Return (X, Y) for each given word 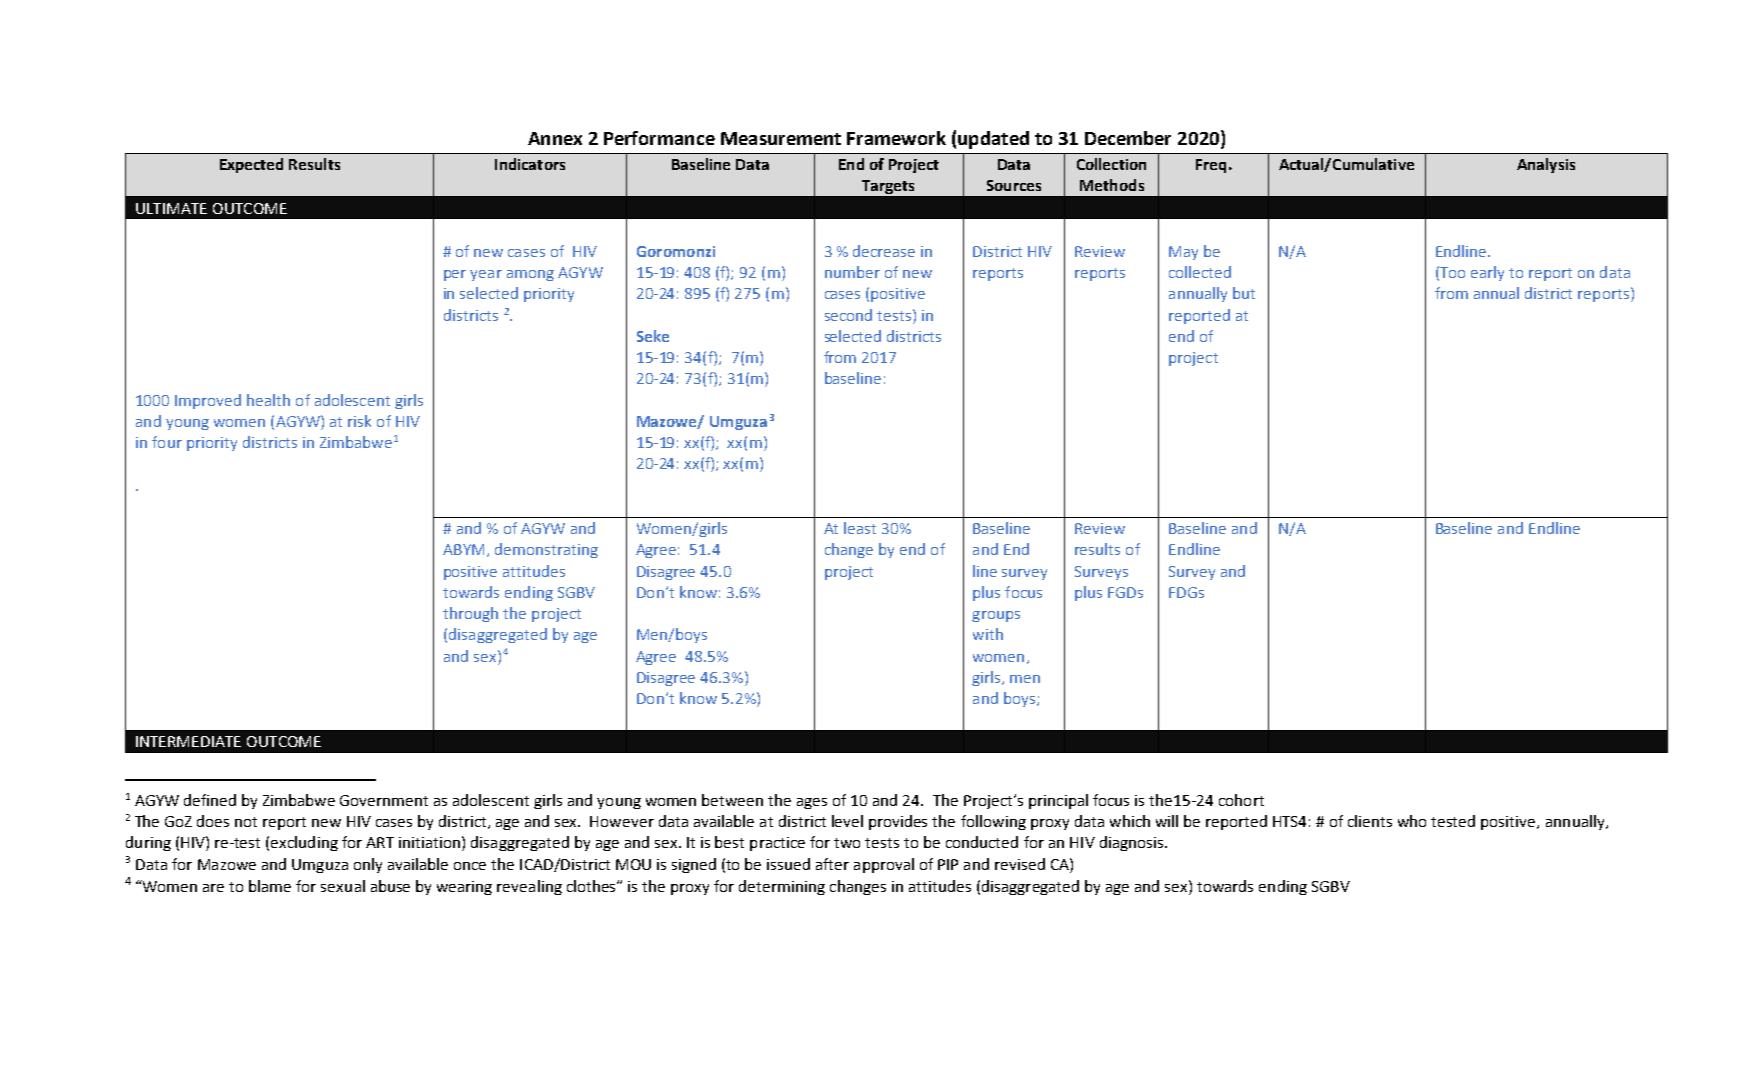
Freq (1211, 166)
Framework (896, 138)
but (1244, 293)
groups (996, 616)
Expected (251, 165)
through (470, 614)
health (268, 400)
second (848, 315)
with (988, 634)
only (368, 865)
